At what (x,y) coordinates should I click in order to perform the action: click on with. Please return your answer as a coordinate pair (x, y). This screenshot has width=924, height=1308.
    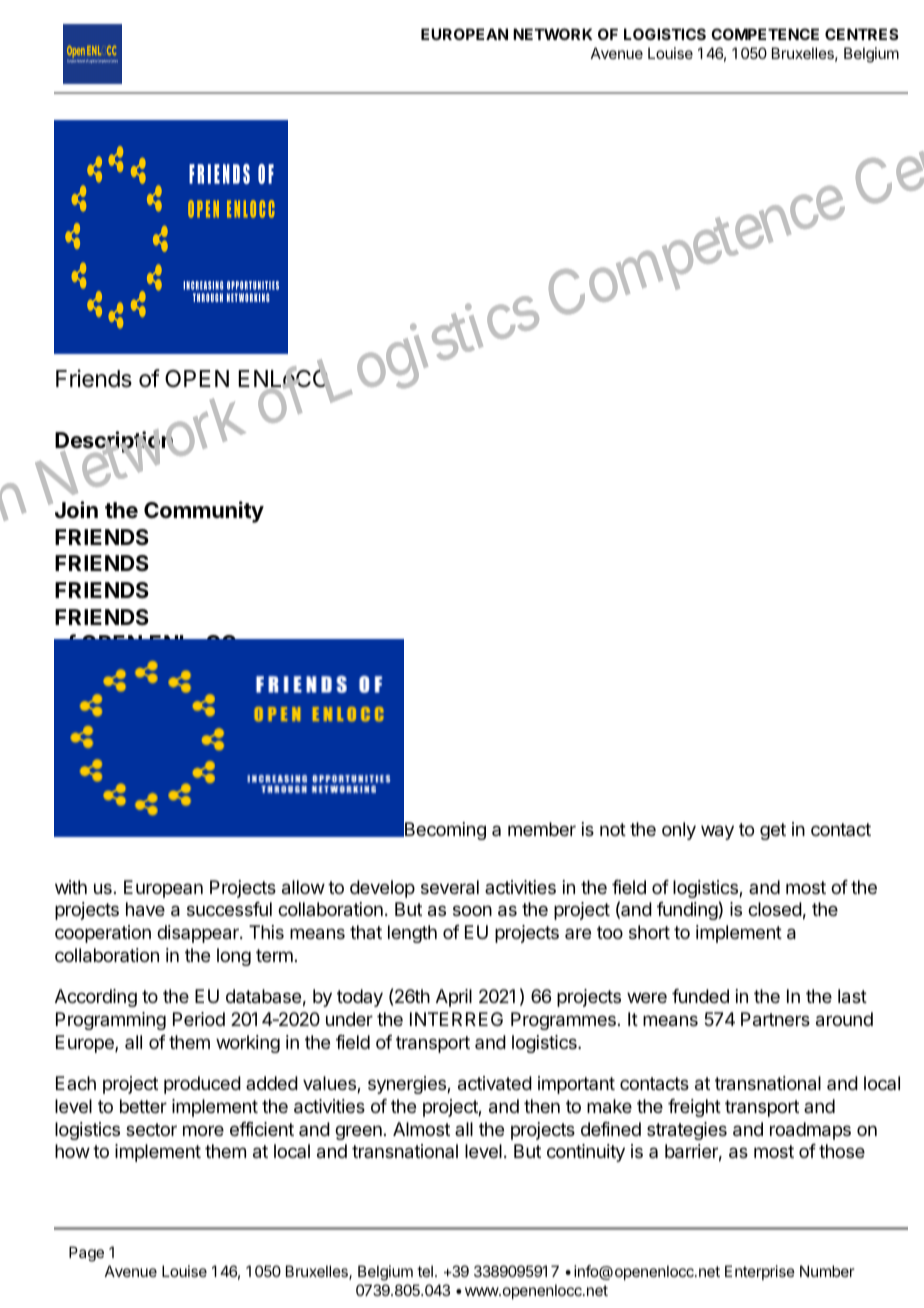
    Looking at the image, I should click on (71, 887).
